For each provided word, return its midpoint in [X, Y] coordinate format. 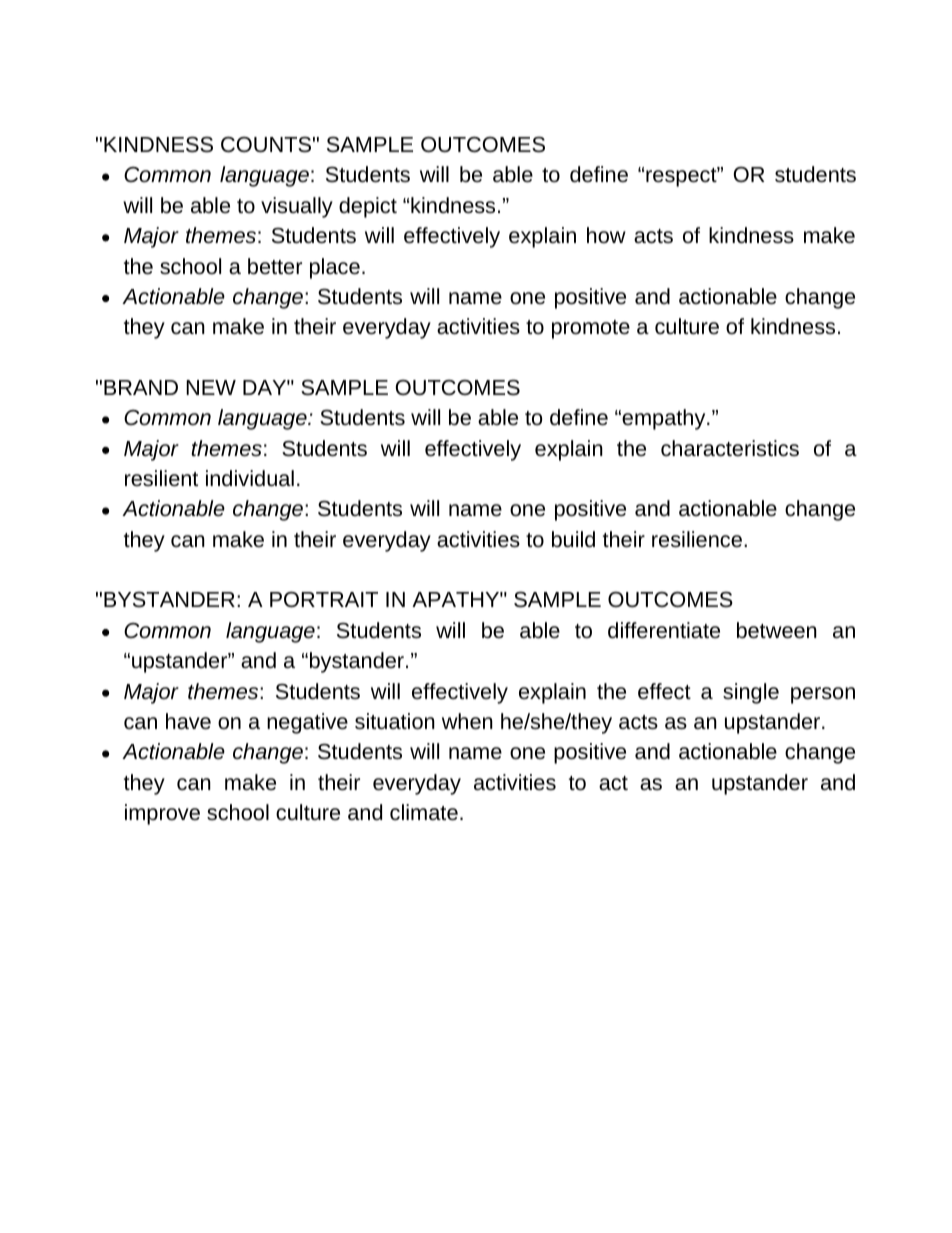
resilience [697, 539]
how [606, 235]
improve [162, 814]
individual [250, 478]
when [467, 721]
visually [297, 207]
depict [368, 207]
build [573, 539]
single [751, 693]
